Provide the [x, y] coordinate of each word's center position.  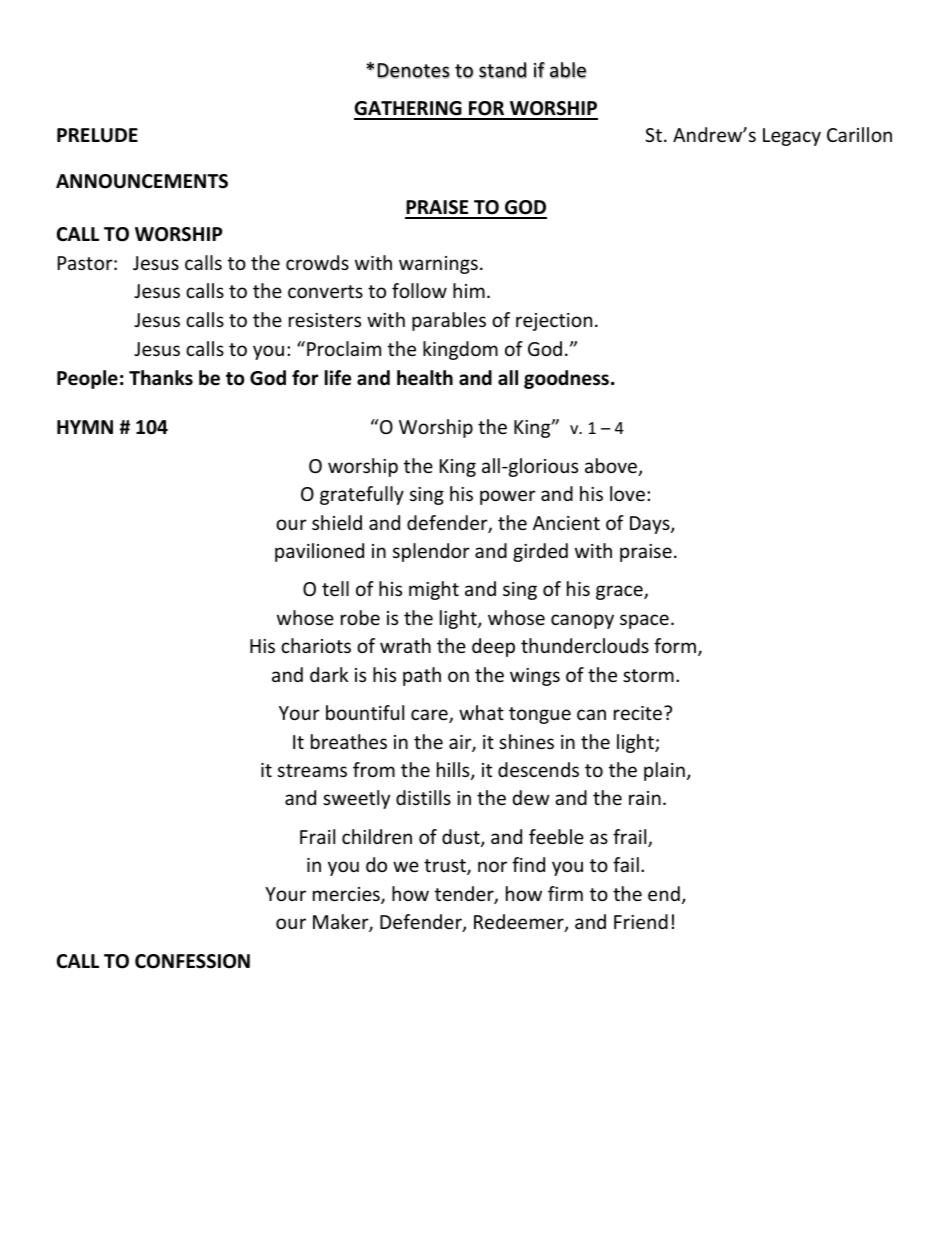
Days [651, 525]
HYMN [85, 427]
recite [639, 713]
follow [419, 290]
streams [312, 770]
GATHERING [409, 110]
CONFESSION [192, 961]
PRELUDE [97, 135]
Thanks [161, 378]
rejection [554, 322]
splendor [431, 552]
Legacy [792, 137]
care [430, 716]
